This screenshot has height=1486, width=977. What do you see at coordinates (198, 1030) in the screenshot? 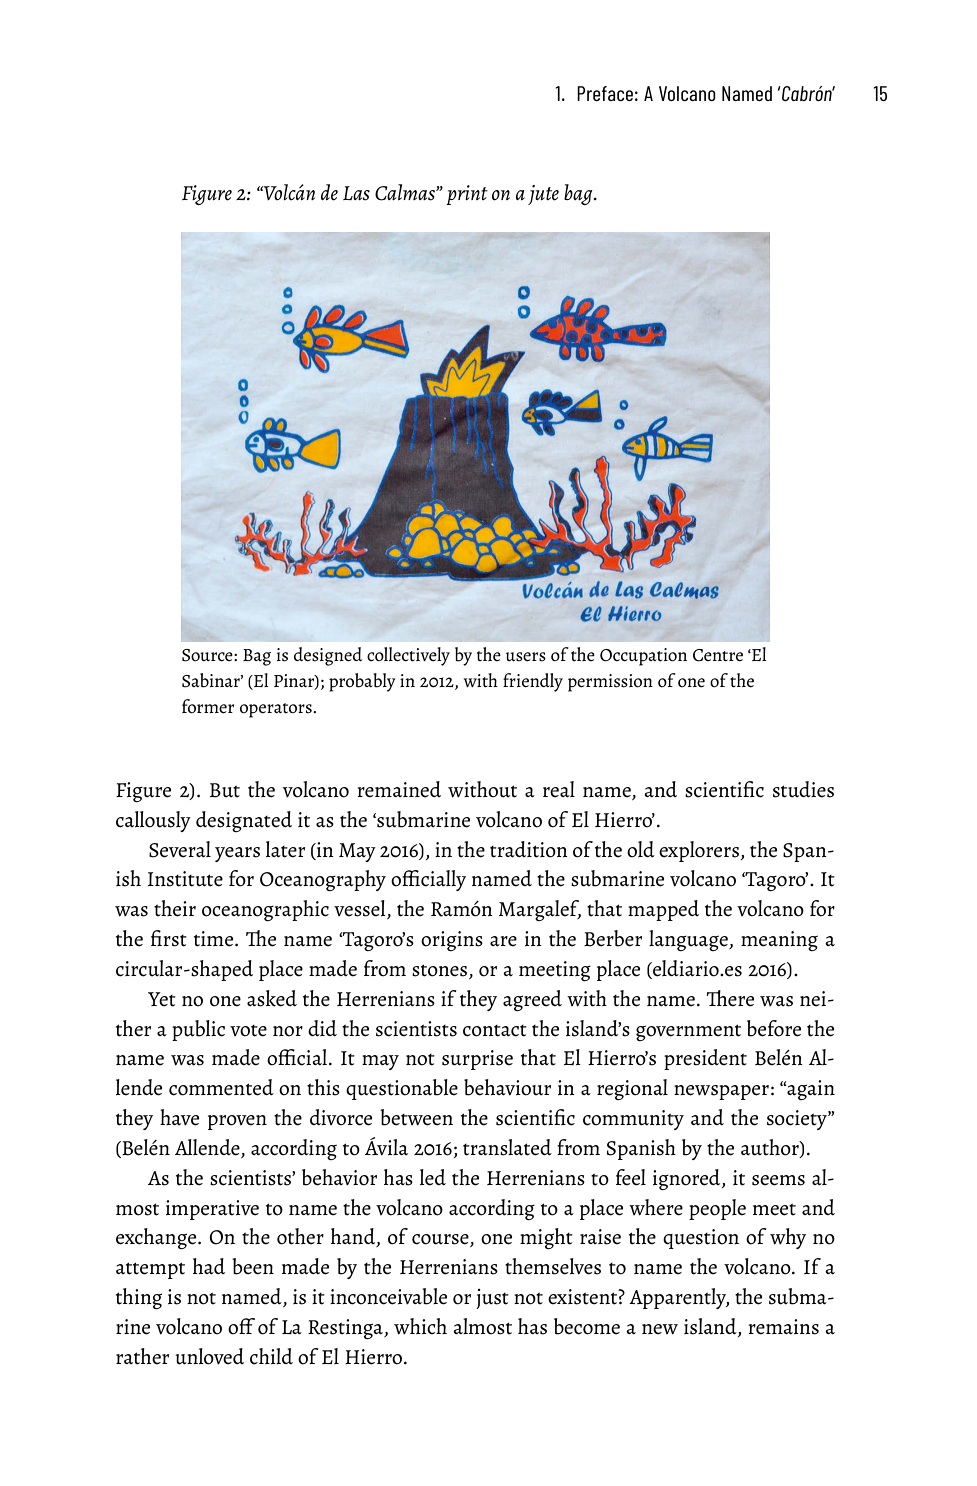
I see `public` at bounding box center [198, 1030].
